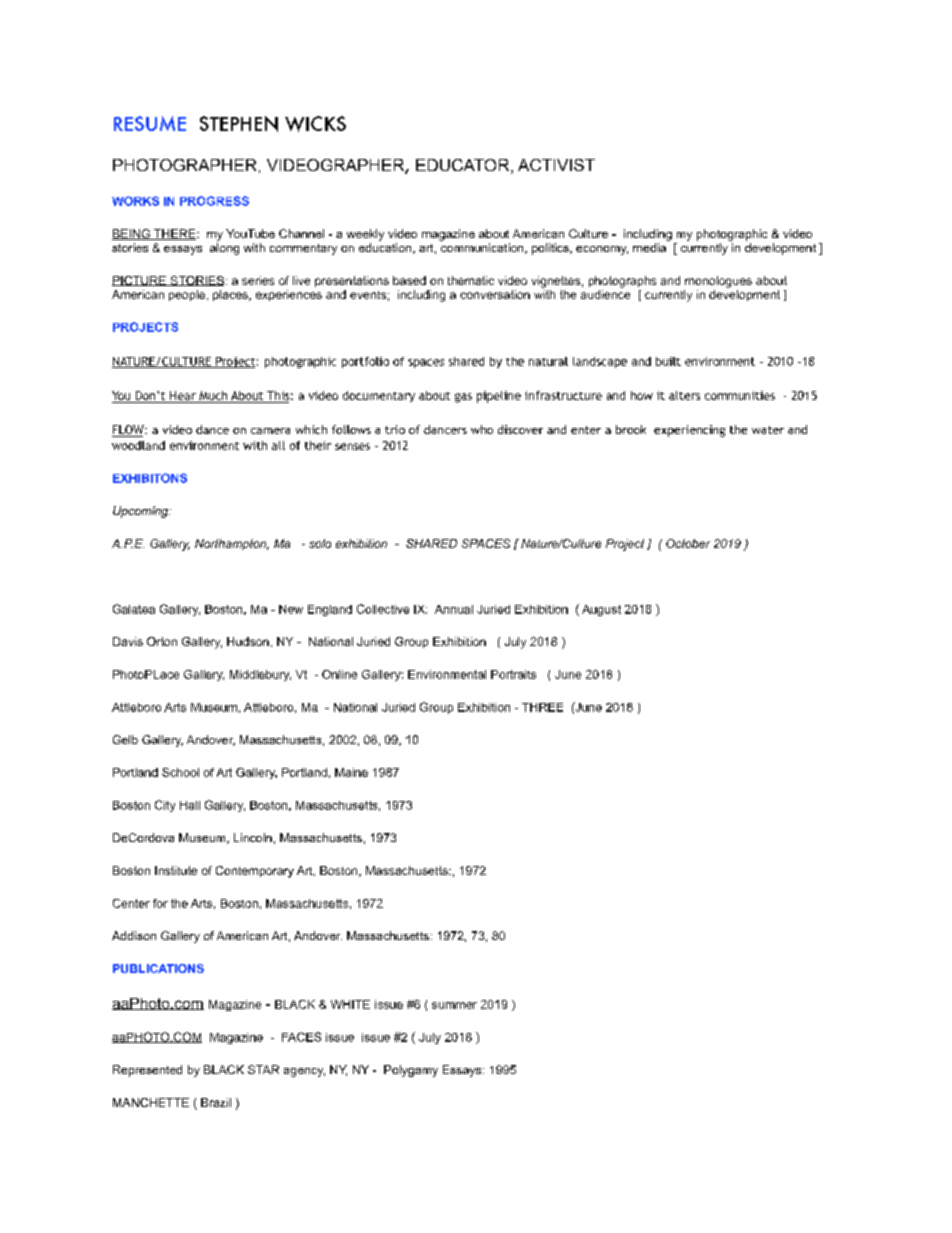 This image has height=1233, width=952. Describe the element at coordinates (542, 707) in the image. I see `THREE` at that location.
